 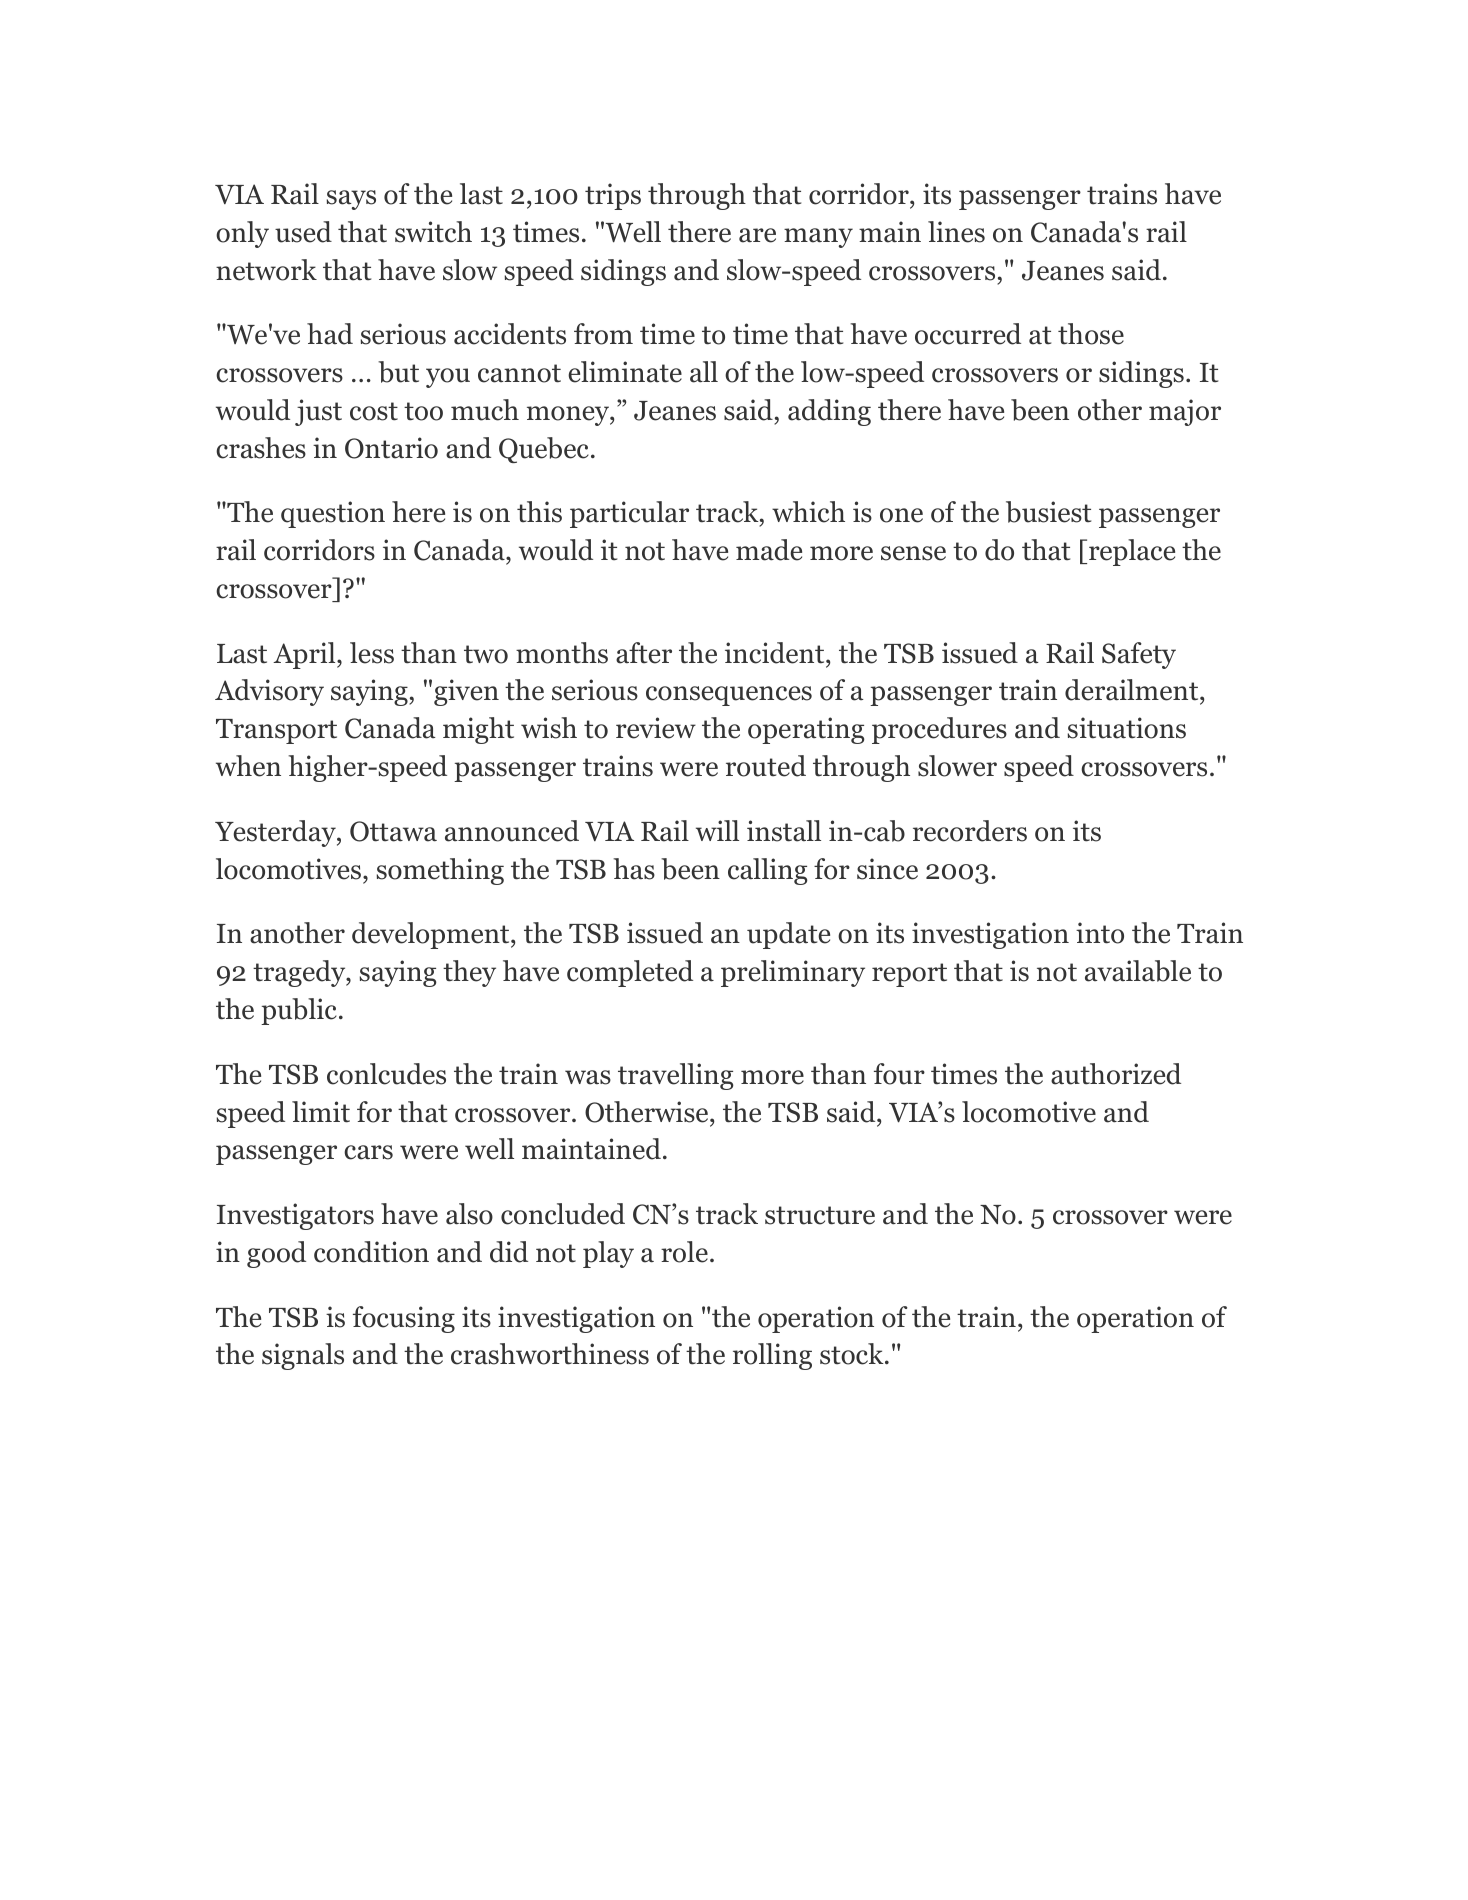 What do you see at coordinates (351, 200) in the screenshot?
I see `says` at bounding box center [351, 200].
